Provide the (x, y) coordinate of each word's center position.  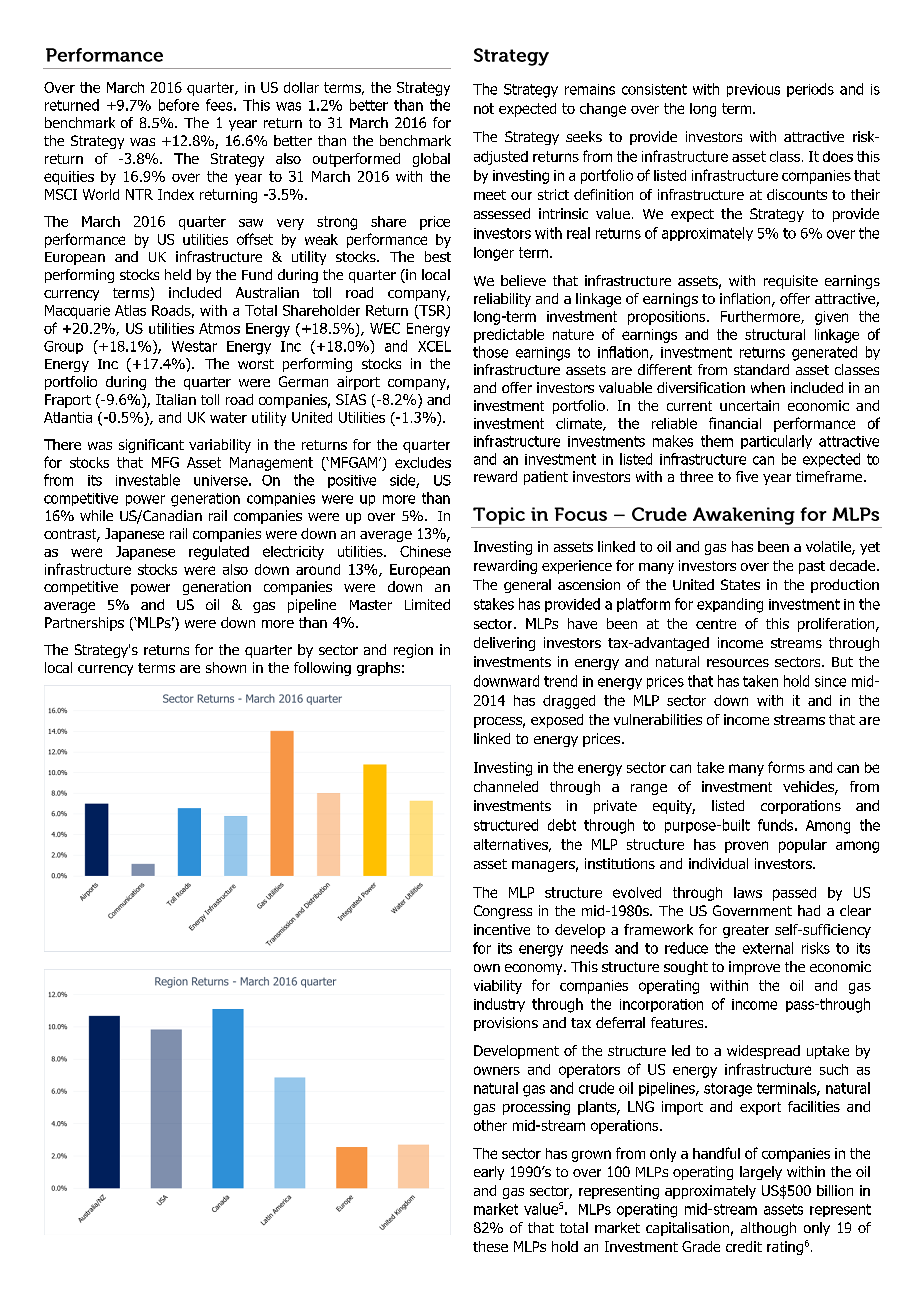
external (768, 948)
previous (753, 90)
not (484, 108)
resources (738, 663)
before (179, 105)
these (490, 1246)
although (768, 1229)
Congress (503, 912)
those (490, 352)
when (768, 387)
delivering (504, 644)
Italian (176, 399)
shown (226, 667)
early (489, 1173)
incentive (502, 929)
